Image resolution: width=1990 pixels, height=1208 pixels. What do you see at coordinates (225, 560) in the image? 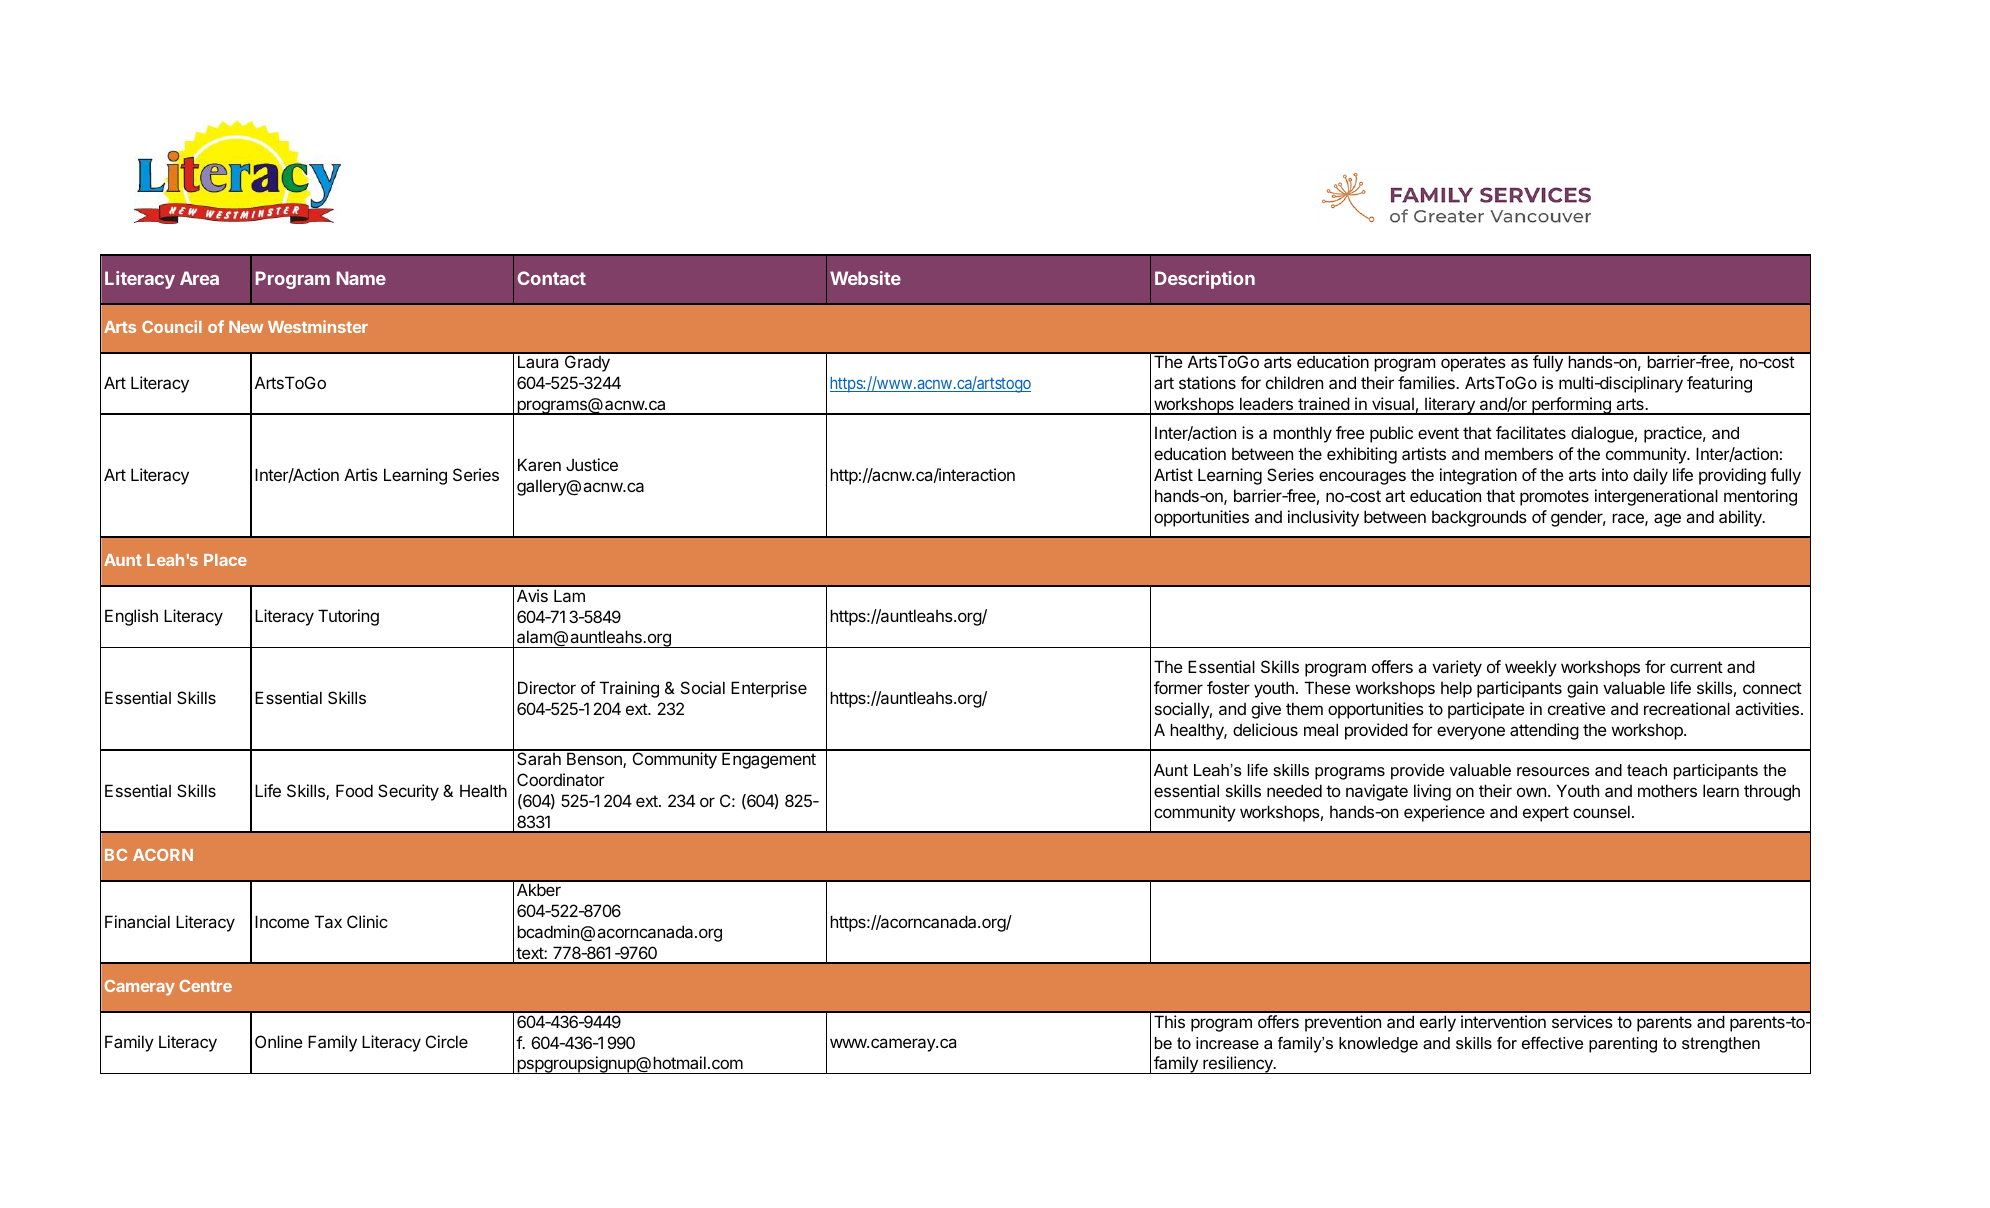
I see `Place` at bounding box center [225, 560].
